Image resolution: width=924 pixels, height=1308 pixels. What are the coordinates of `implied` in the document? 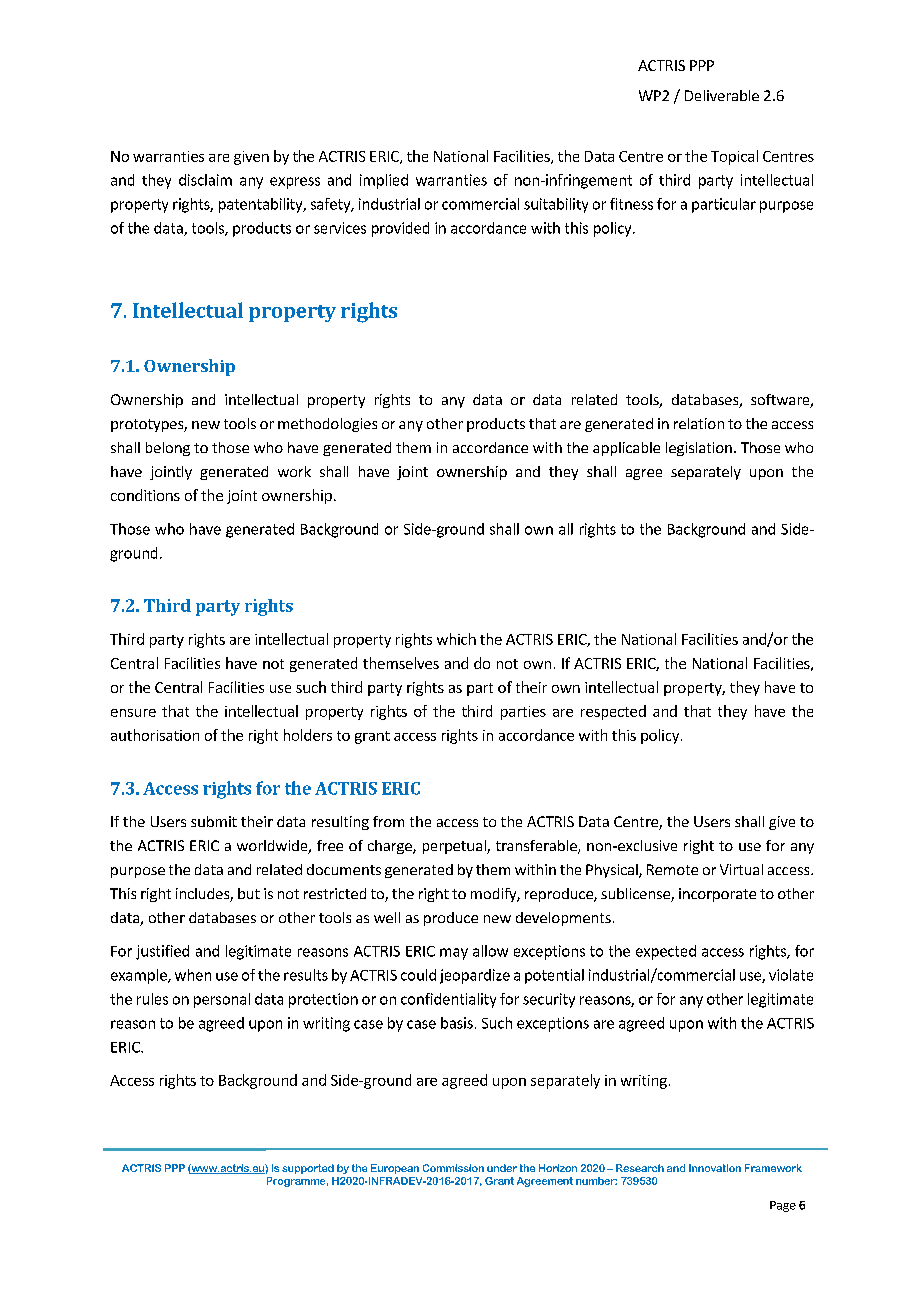 It's located at (384, 181).
